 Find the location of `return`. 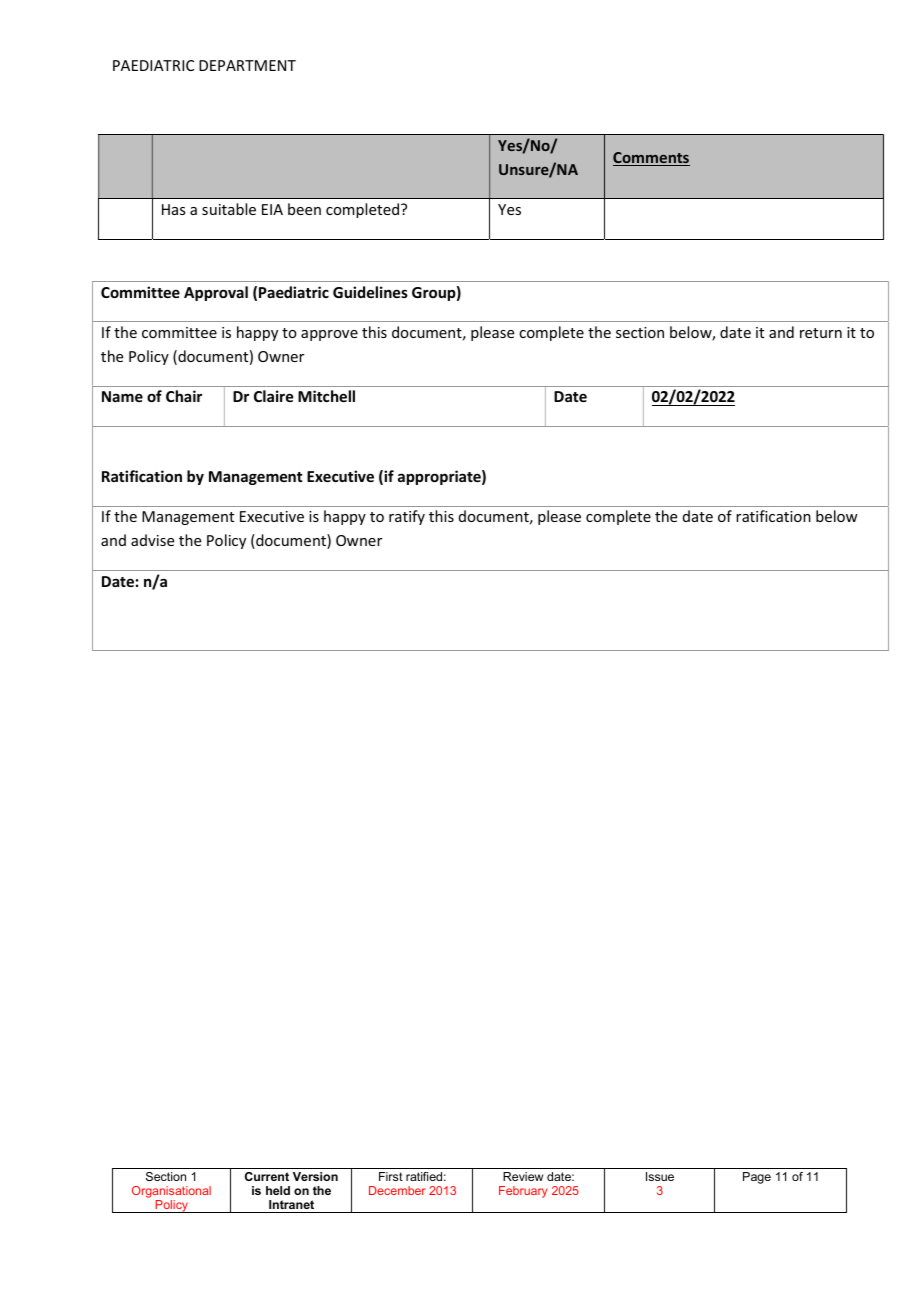

return is located at coordinates (821, 333).
